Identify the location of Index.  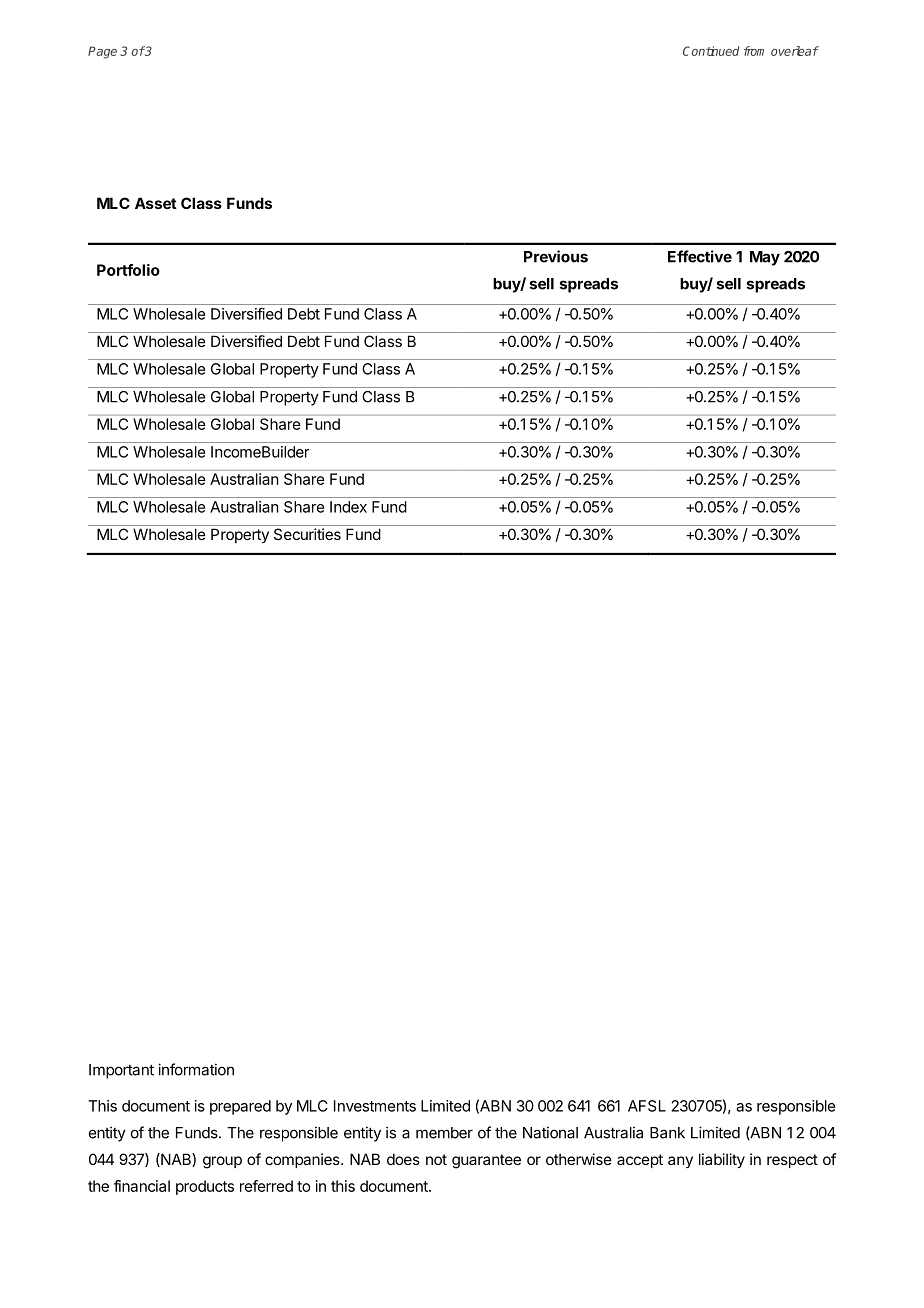
(348, 507).
